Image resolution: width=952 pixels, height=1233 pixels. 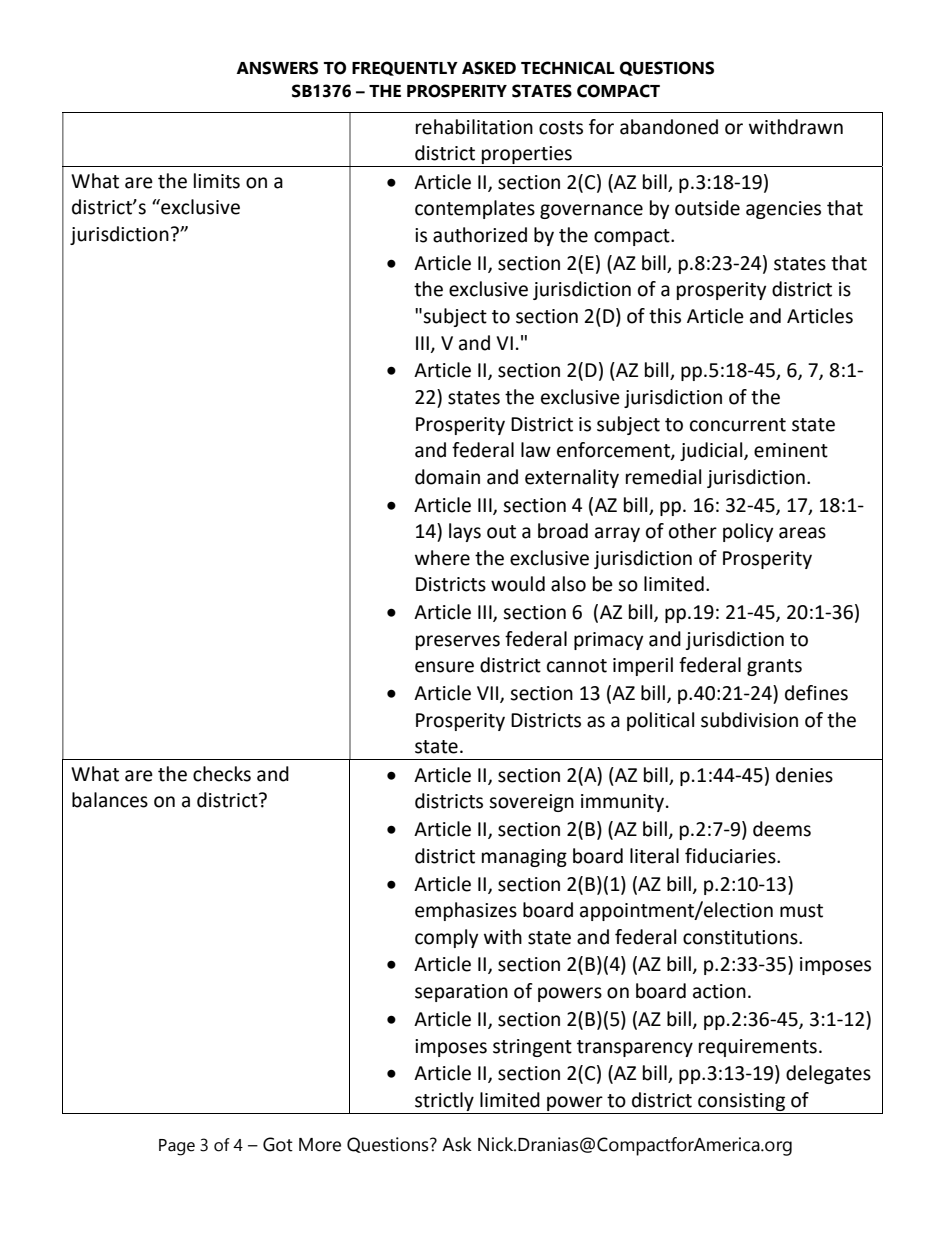 I want to click on preserves, so click(x=458, y=642).
